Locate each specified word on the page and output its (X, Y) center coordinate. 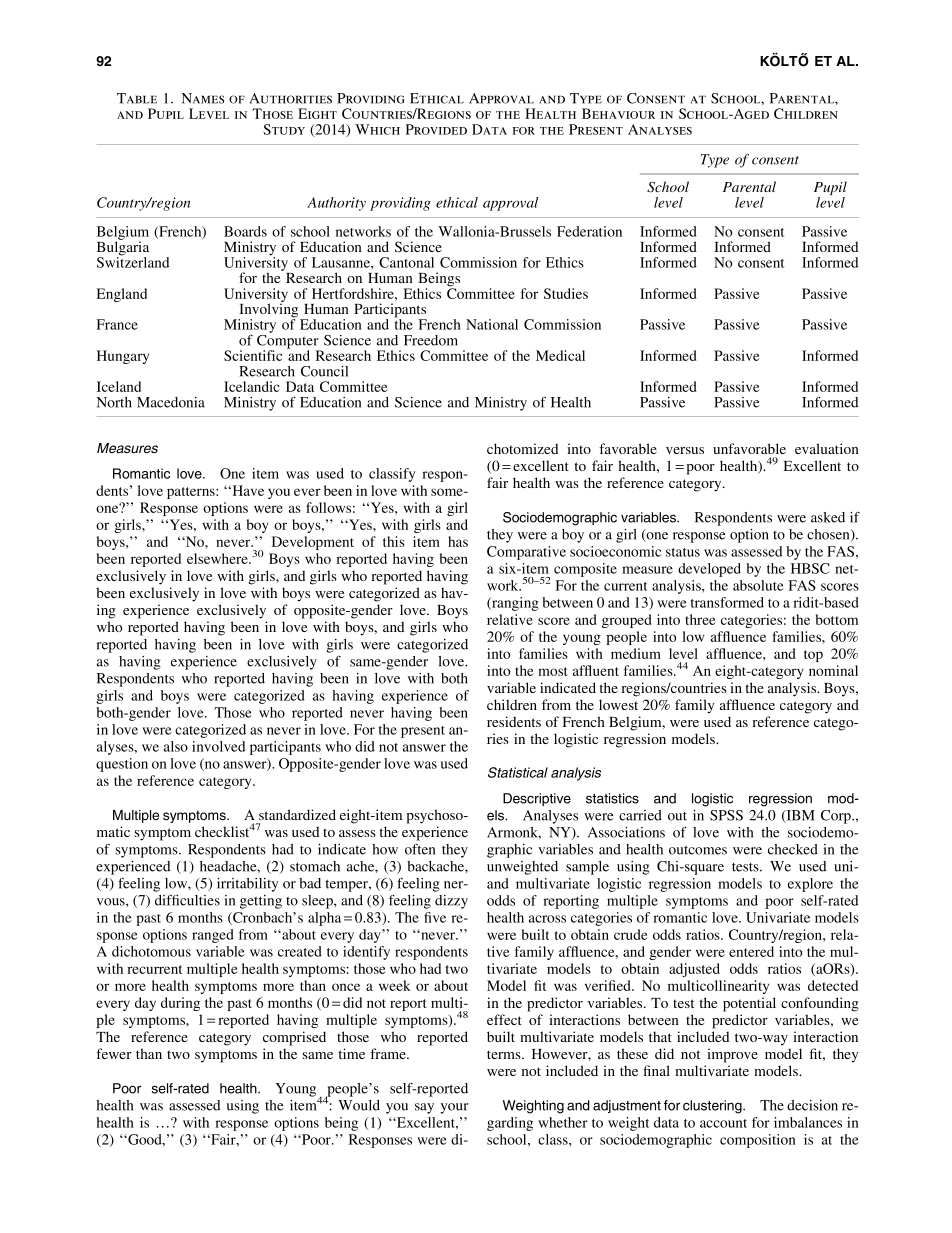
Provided (436, 129)
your (454, 1108)
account (723, 1123)
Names (203, 98)
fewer (114, 1053)
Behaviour (618, 113)
